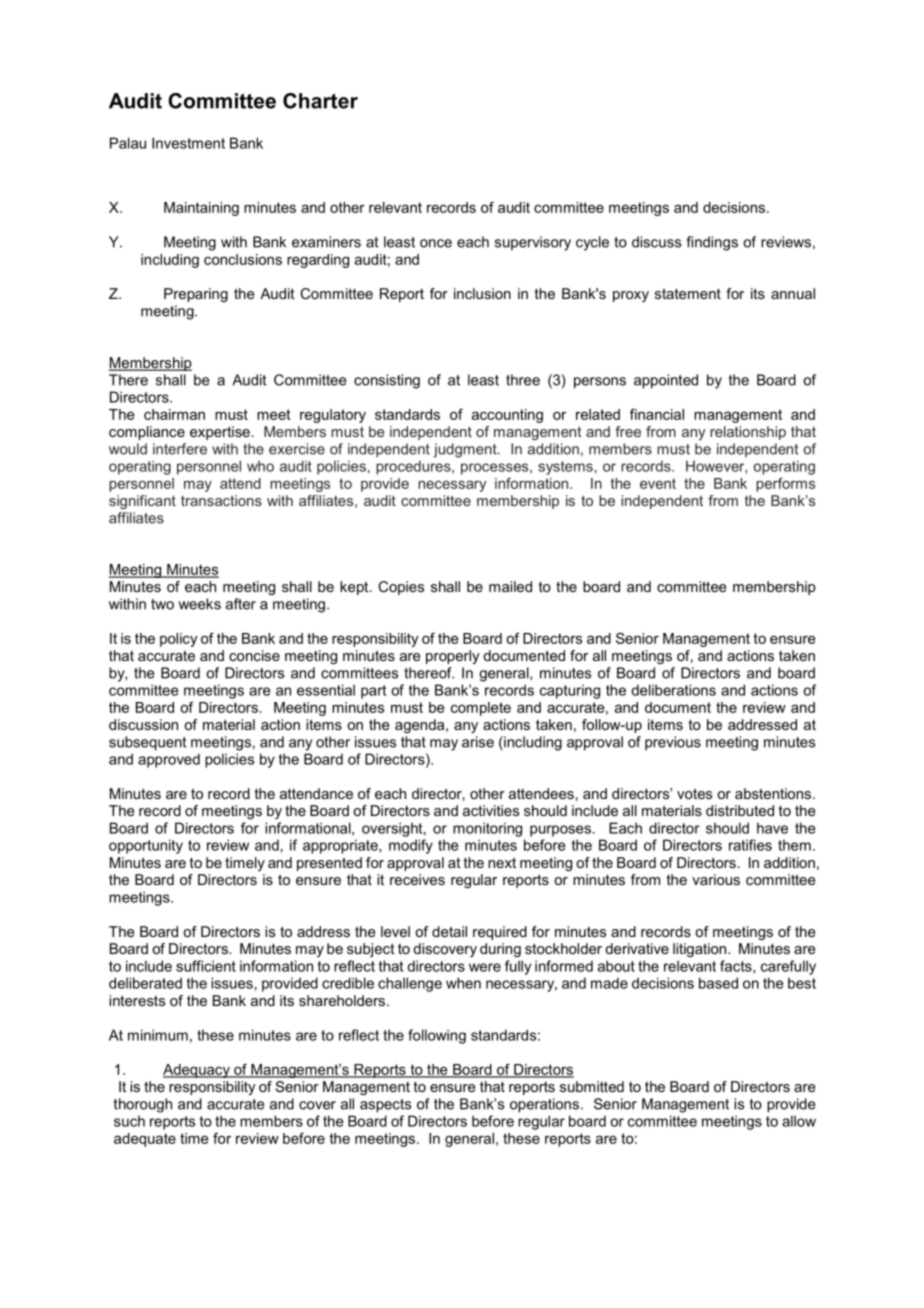  What do you see at coordinates (199, 604) in the screenshot?
I see `weeks` at bounding box center [199, 604].
